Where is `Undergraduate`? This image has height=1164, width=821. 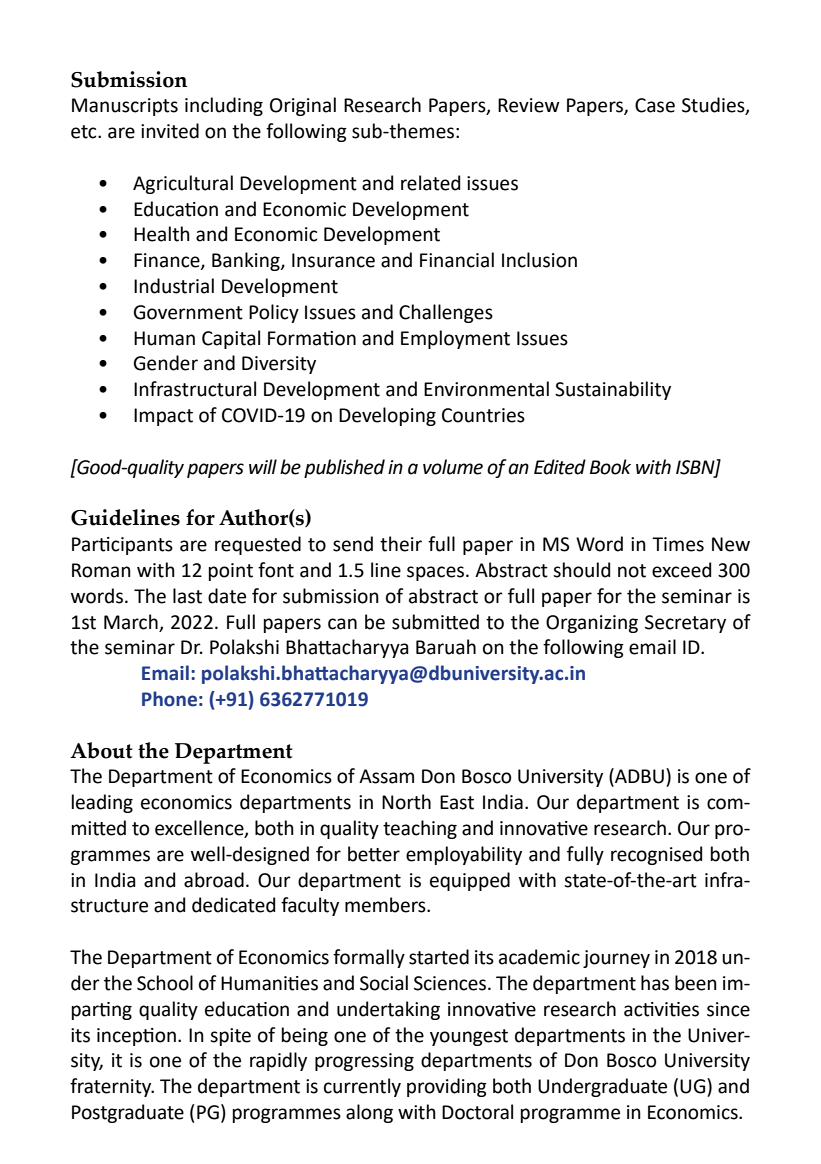 Undergraduate is located at coordinates (602, 1087).
